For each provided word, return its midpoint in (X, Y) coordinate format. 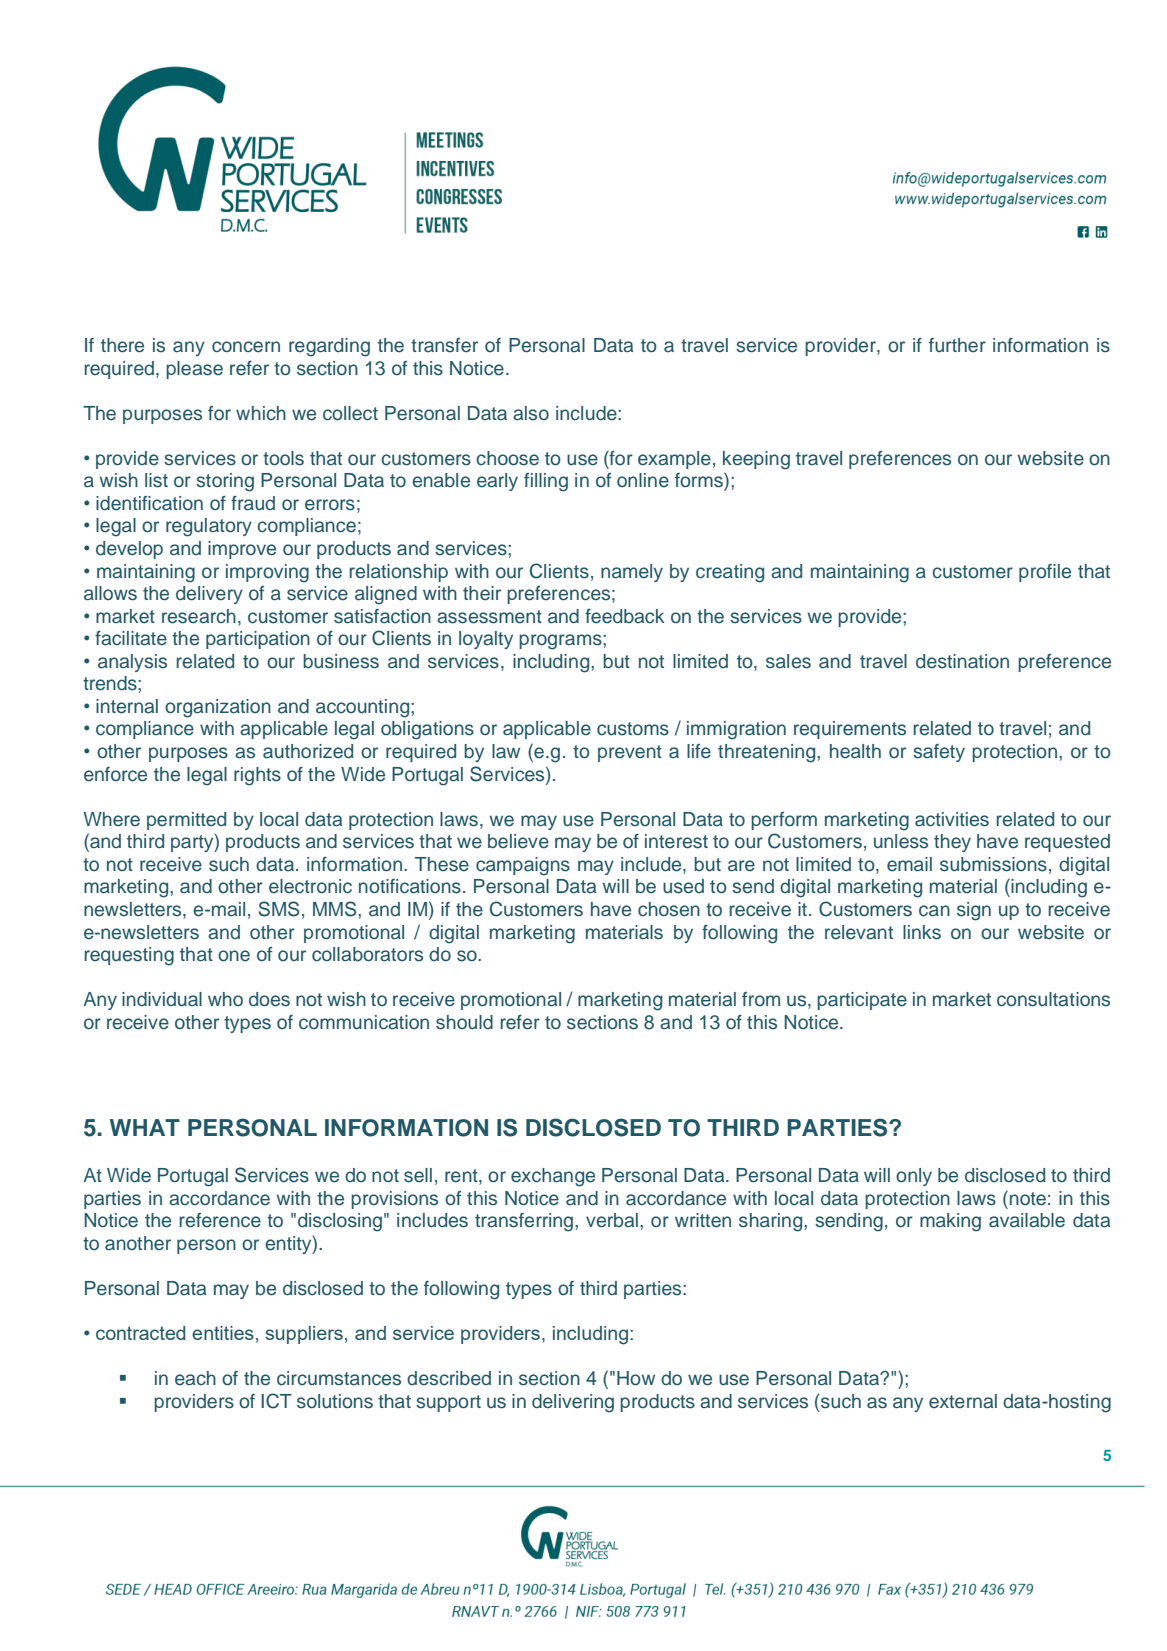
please (194, 370)
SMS (278, 909)
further (957, 345)
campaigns (523, 866)
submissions (993, 864)
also (531, 413)
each (195, 1378)
